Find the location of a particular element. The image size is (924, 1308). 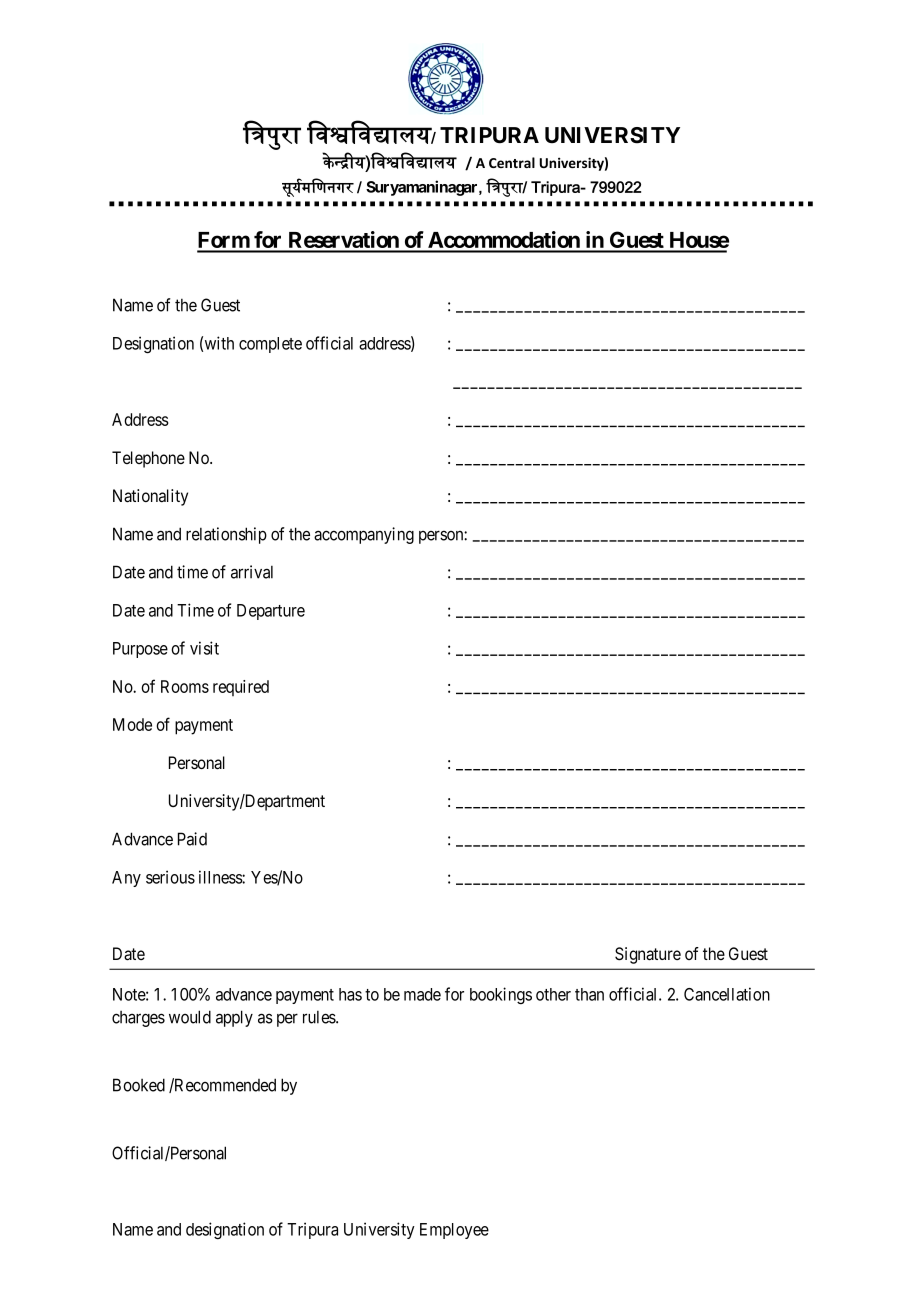

Signature is located at coordinates (648, 955).
